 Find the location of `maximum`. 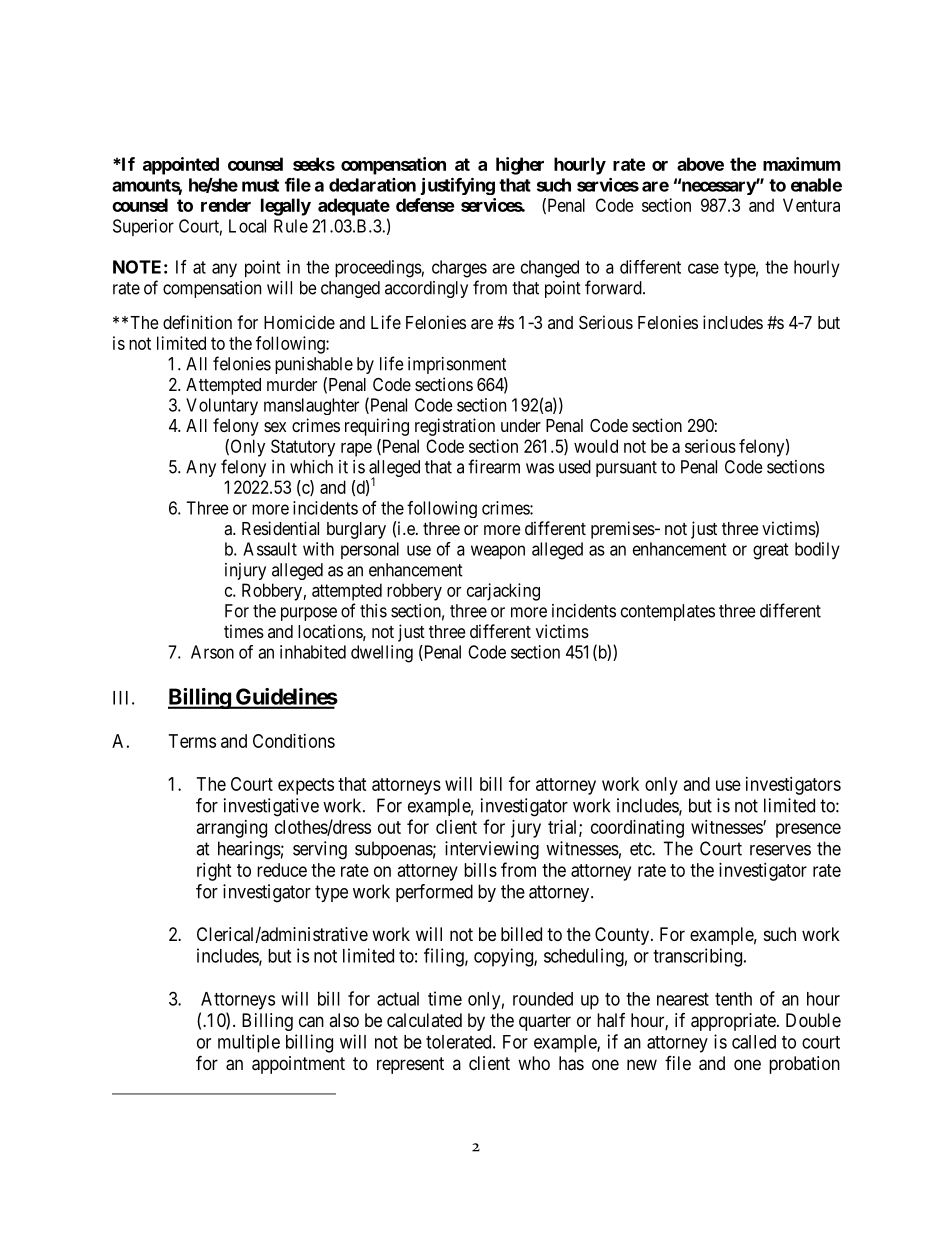

maximum is located at coordinates (802, 164).
